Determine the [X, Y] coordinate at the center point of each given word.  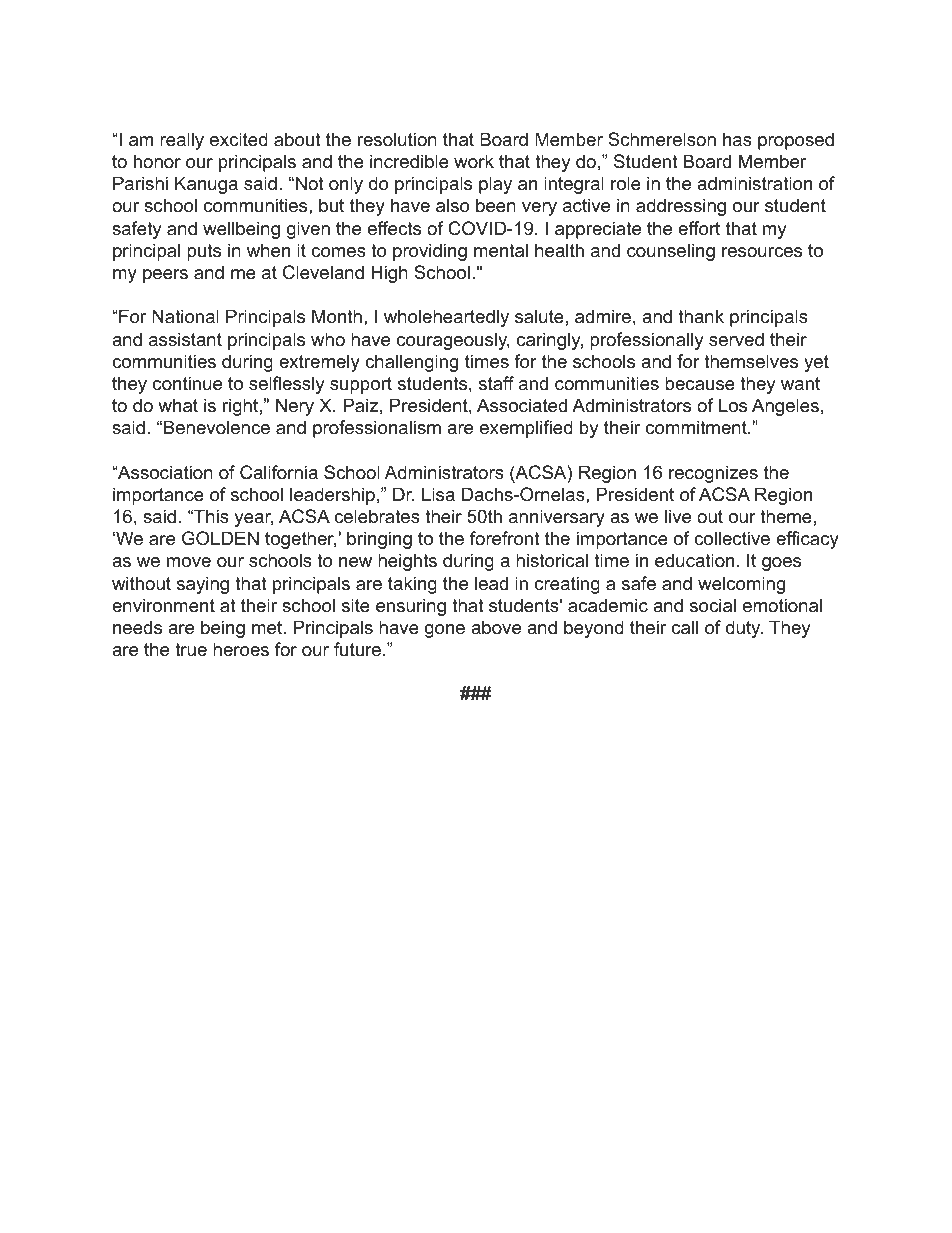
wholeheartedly [446, 318]
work [474, 161]
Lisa [438, 494]
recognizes [713, 474]
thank [701, 316]
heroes [241, 649]
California [279, 472]
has [737, 139]
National [185, 316]
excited [239, 139]
